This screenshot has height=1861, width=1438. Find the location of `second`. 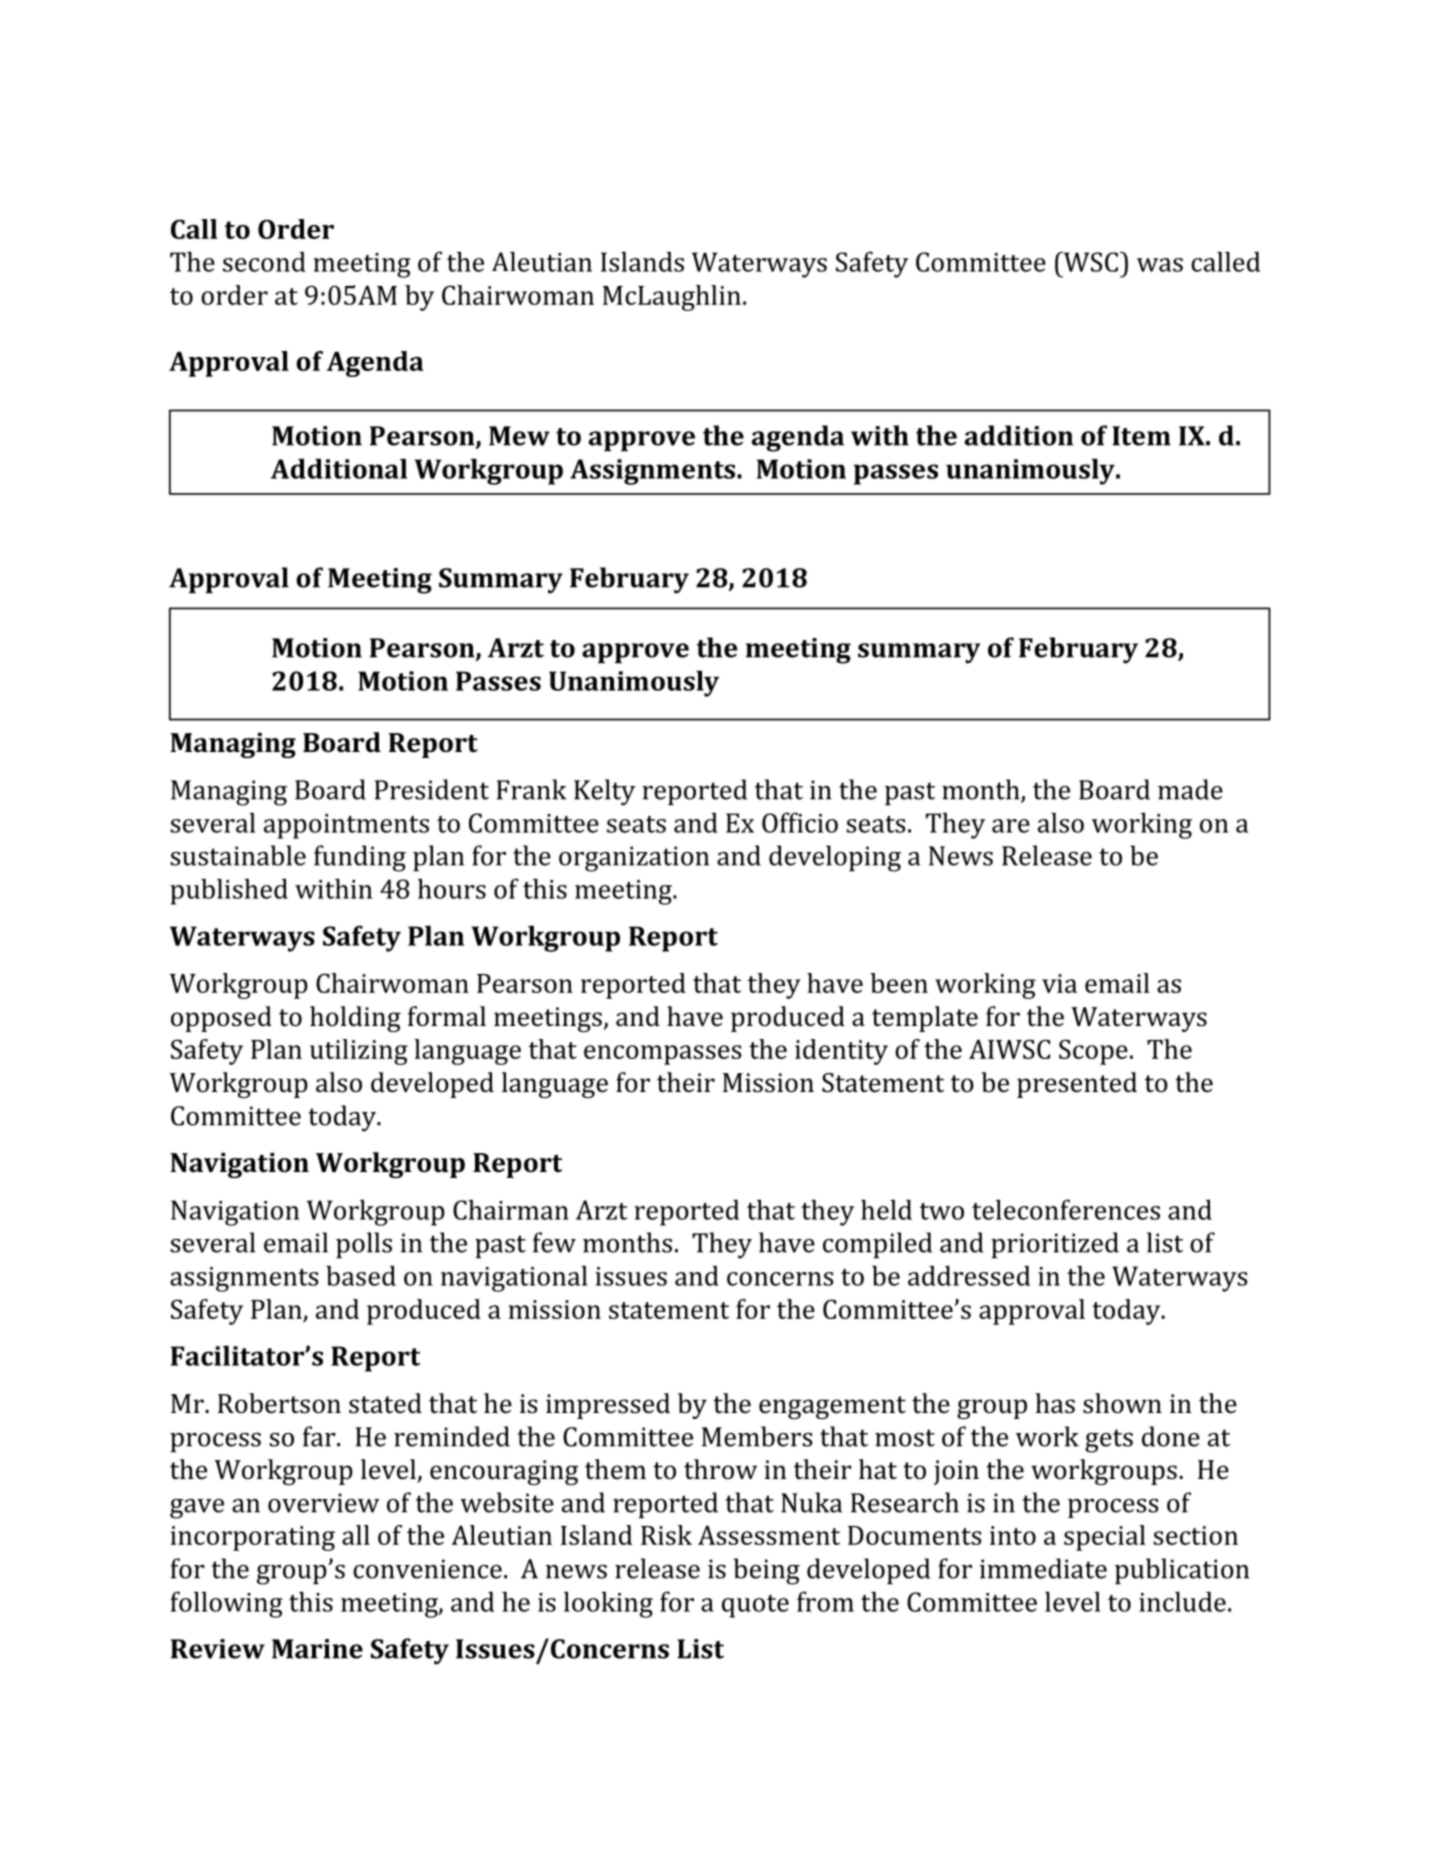

second is located at coordinates (264, 262).
